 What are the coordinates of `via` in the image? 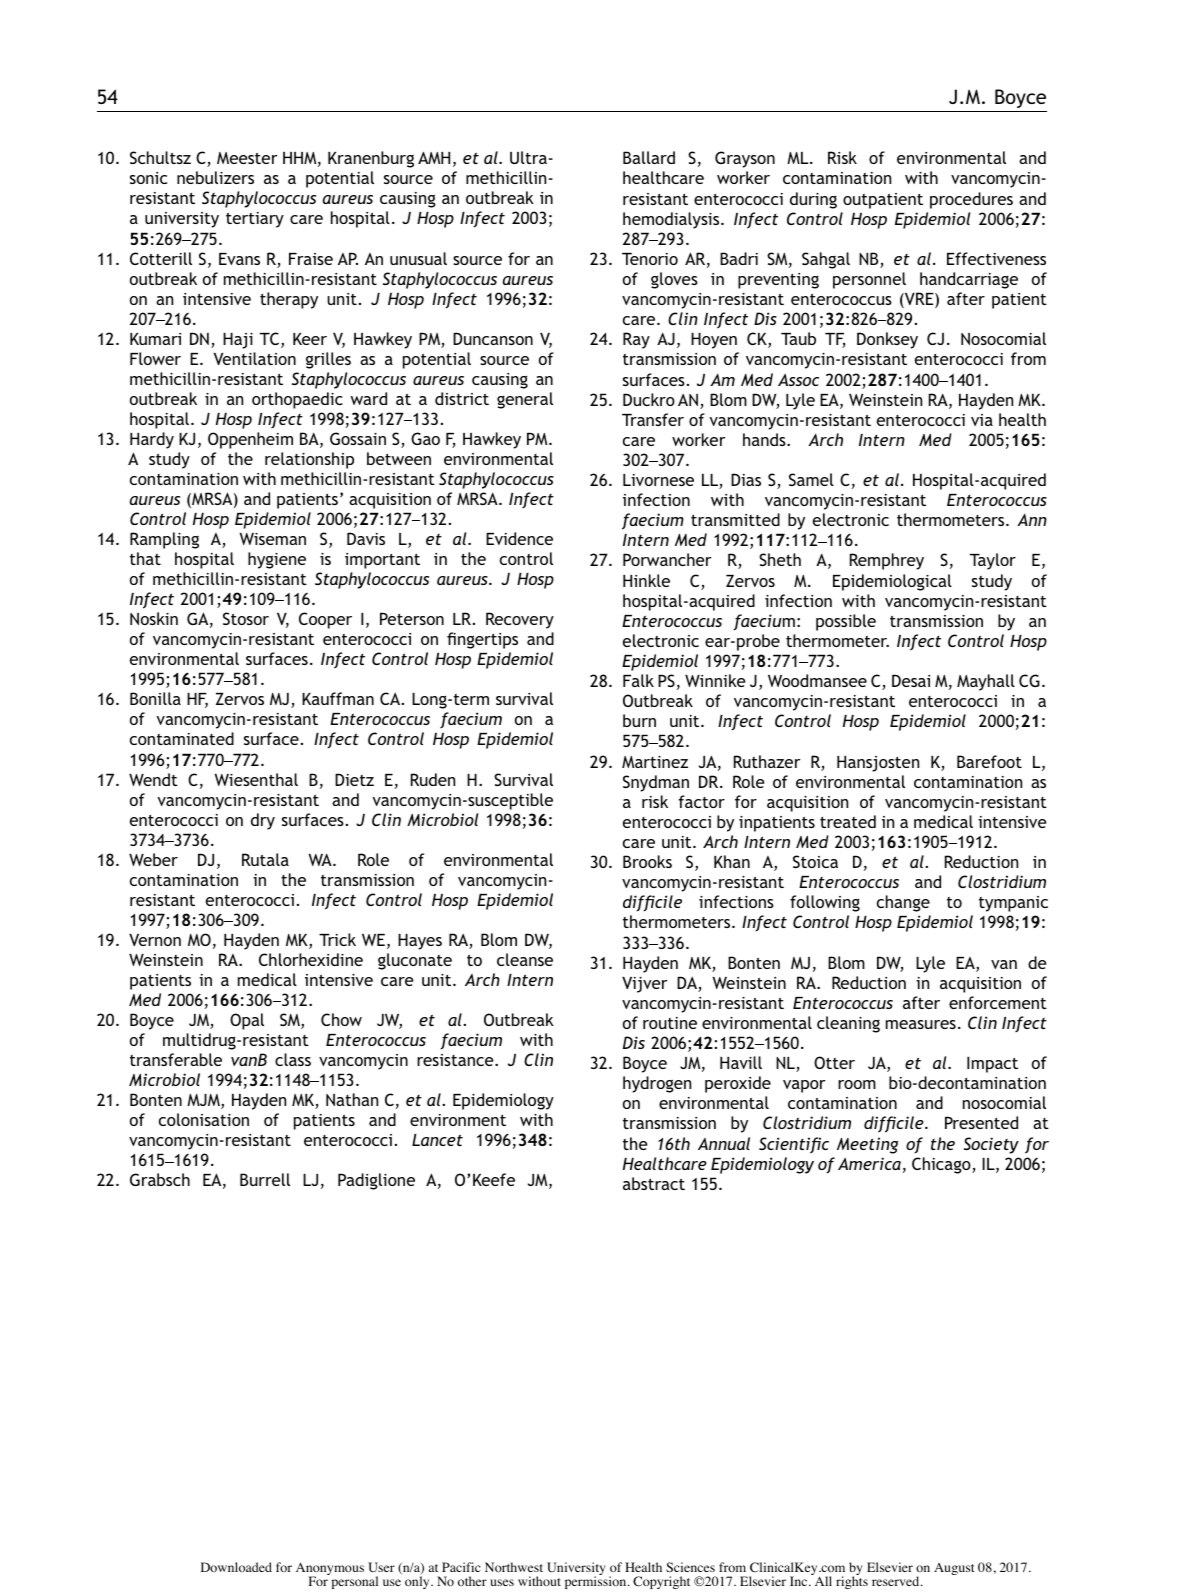 It's located at (982, 420).
